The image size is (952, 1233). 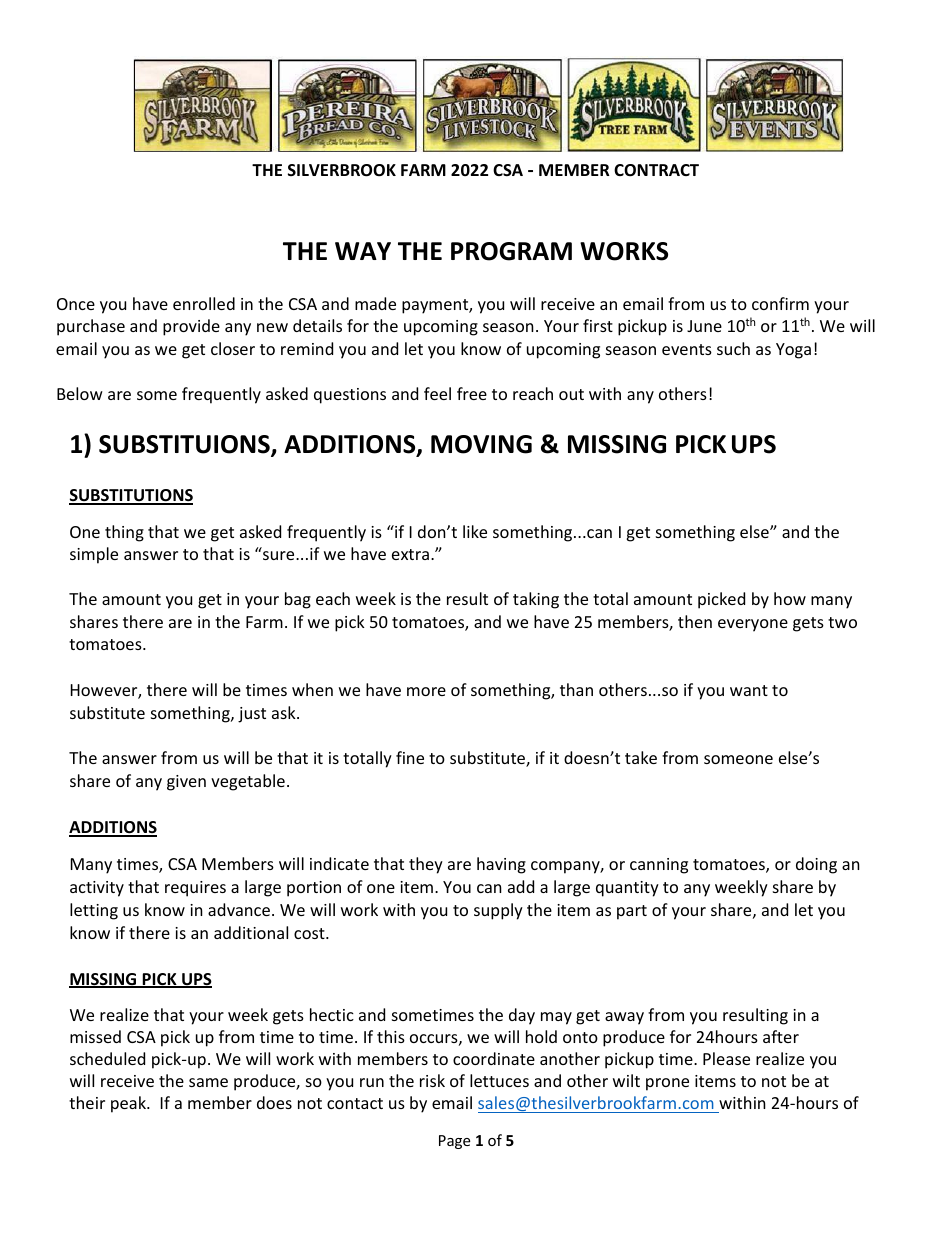 I want to click on given, so click(x=186, y=783).
